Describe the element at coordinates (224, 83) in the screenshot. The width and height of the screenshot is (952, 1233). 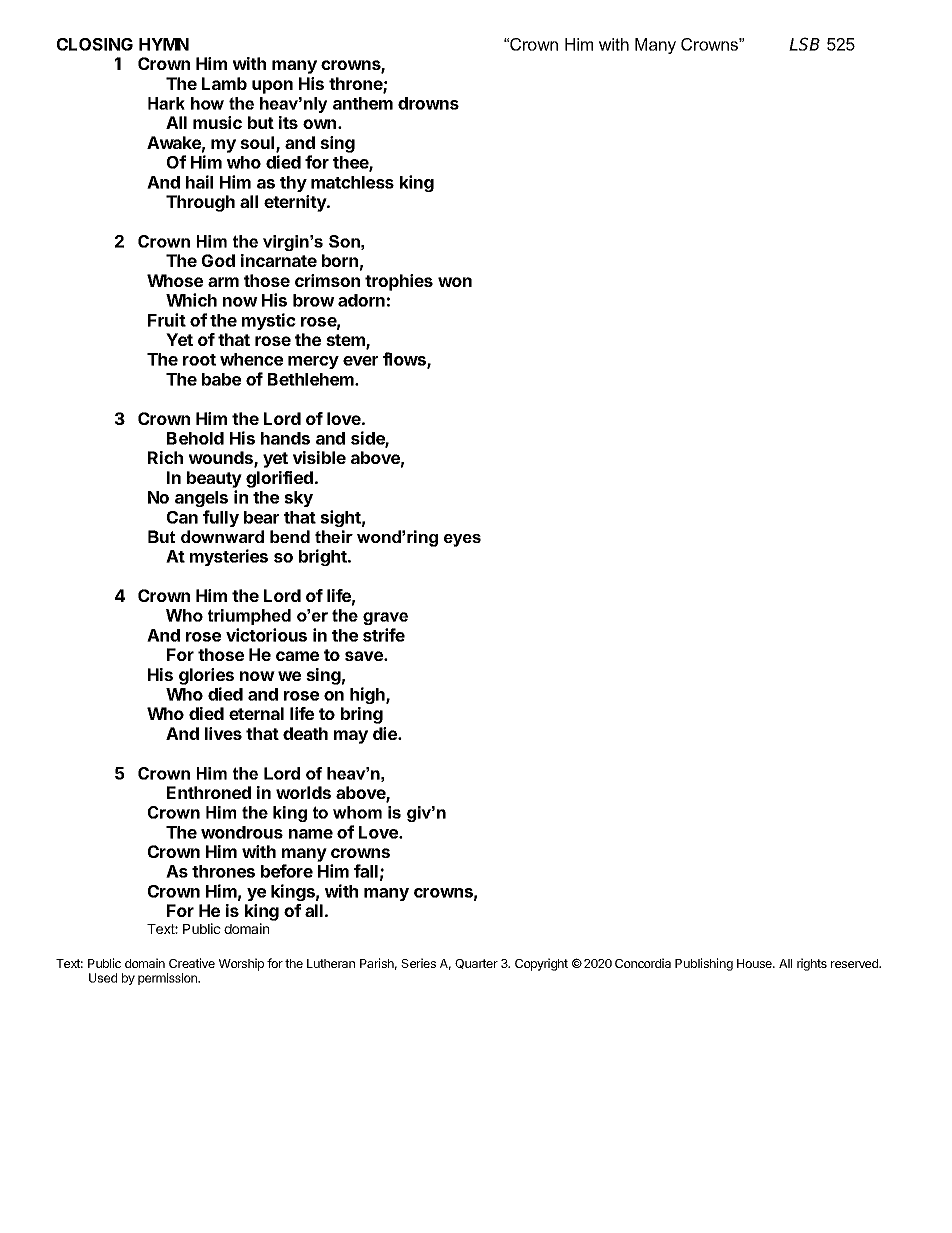
I see `Lamb` at that location.
